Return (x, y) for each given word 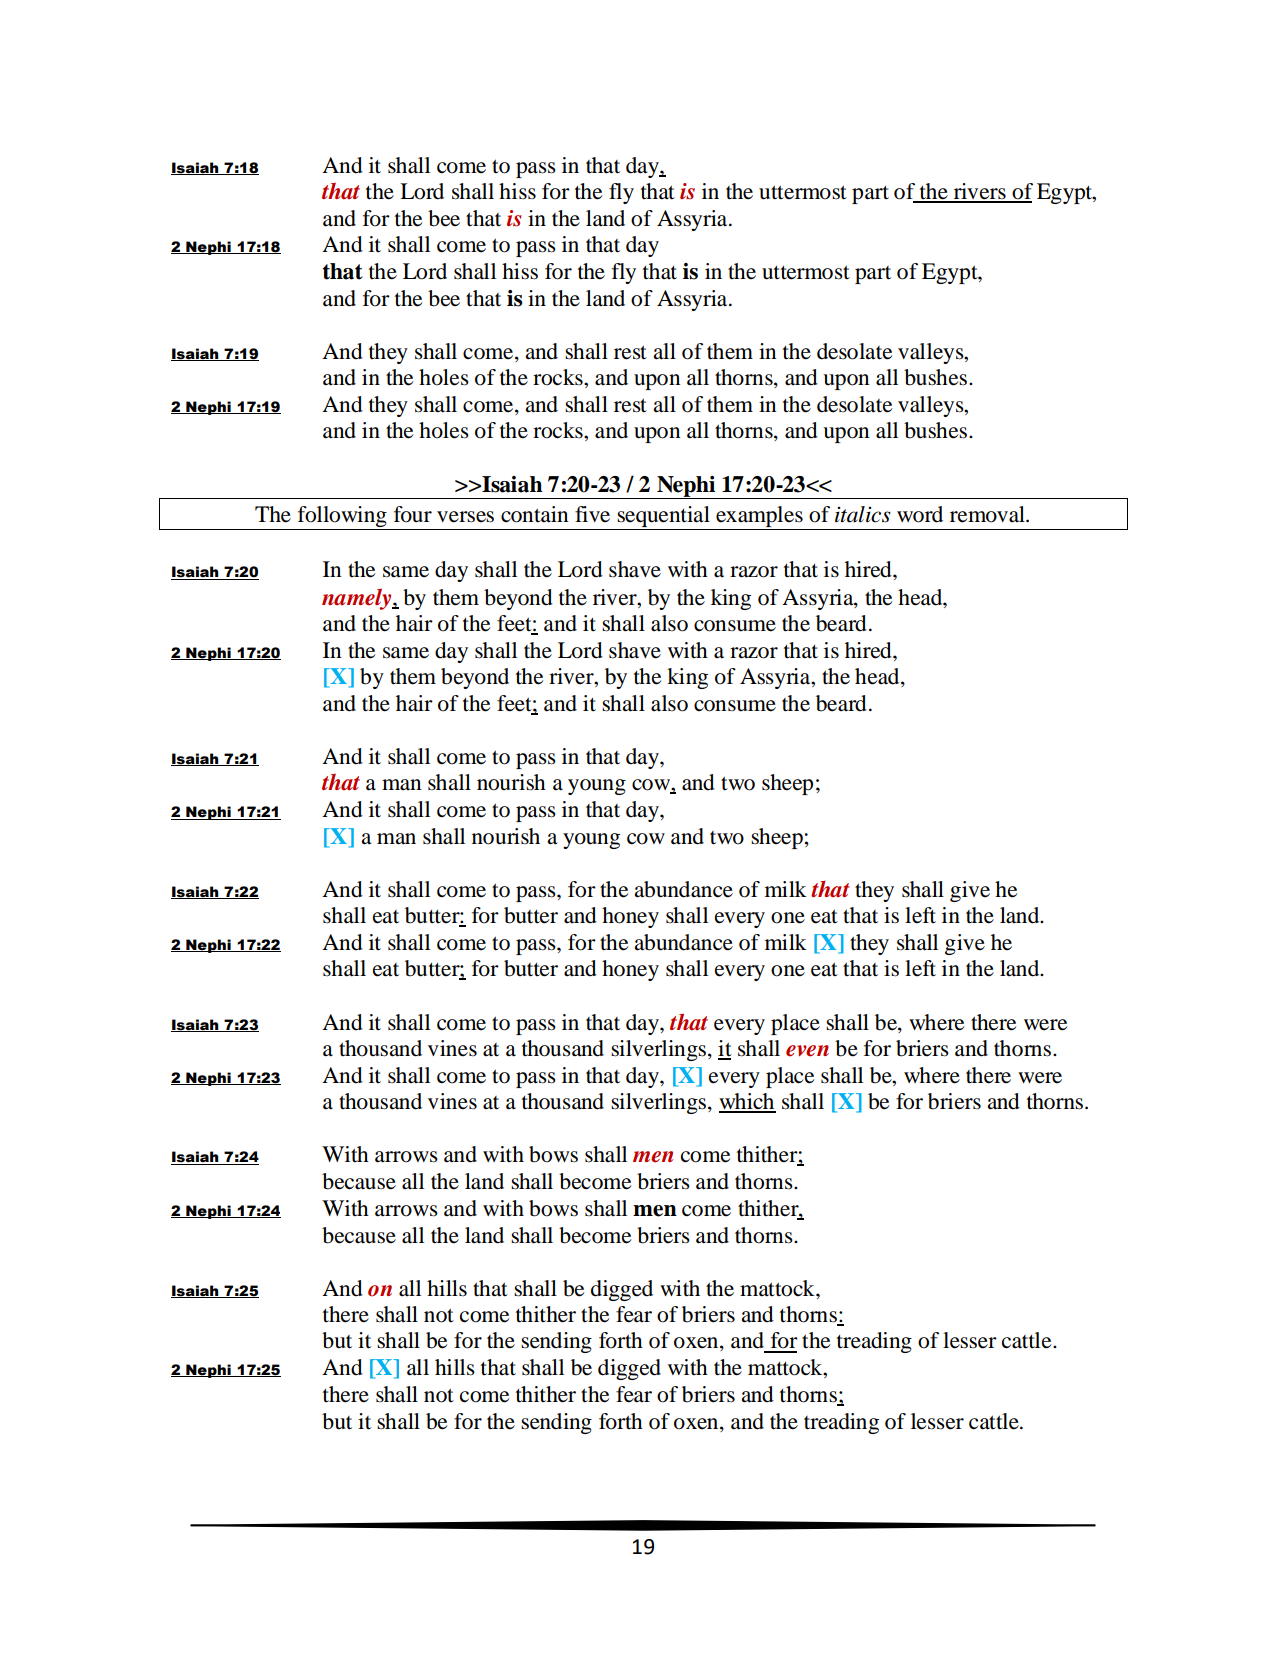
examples (759, 518)
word (920, 514)
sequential (664, 518)
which (747, 1102)
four (413, 514)
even (807, 1051)
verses (465, 517)
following (342, 518)
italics (863, 514)
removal (988, 514)
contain (534, 514)
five (592, 514)
